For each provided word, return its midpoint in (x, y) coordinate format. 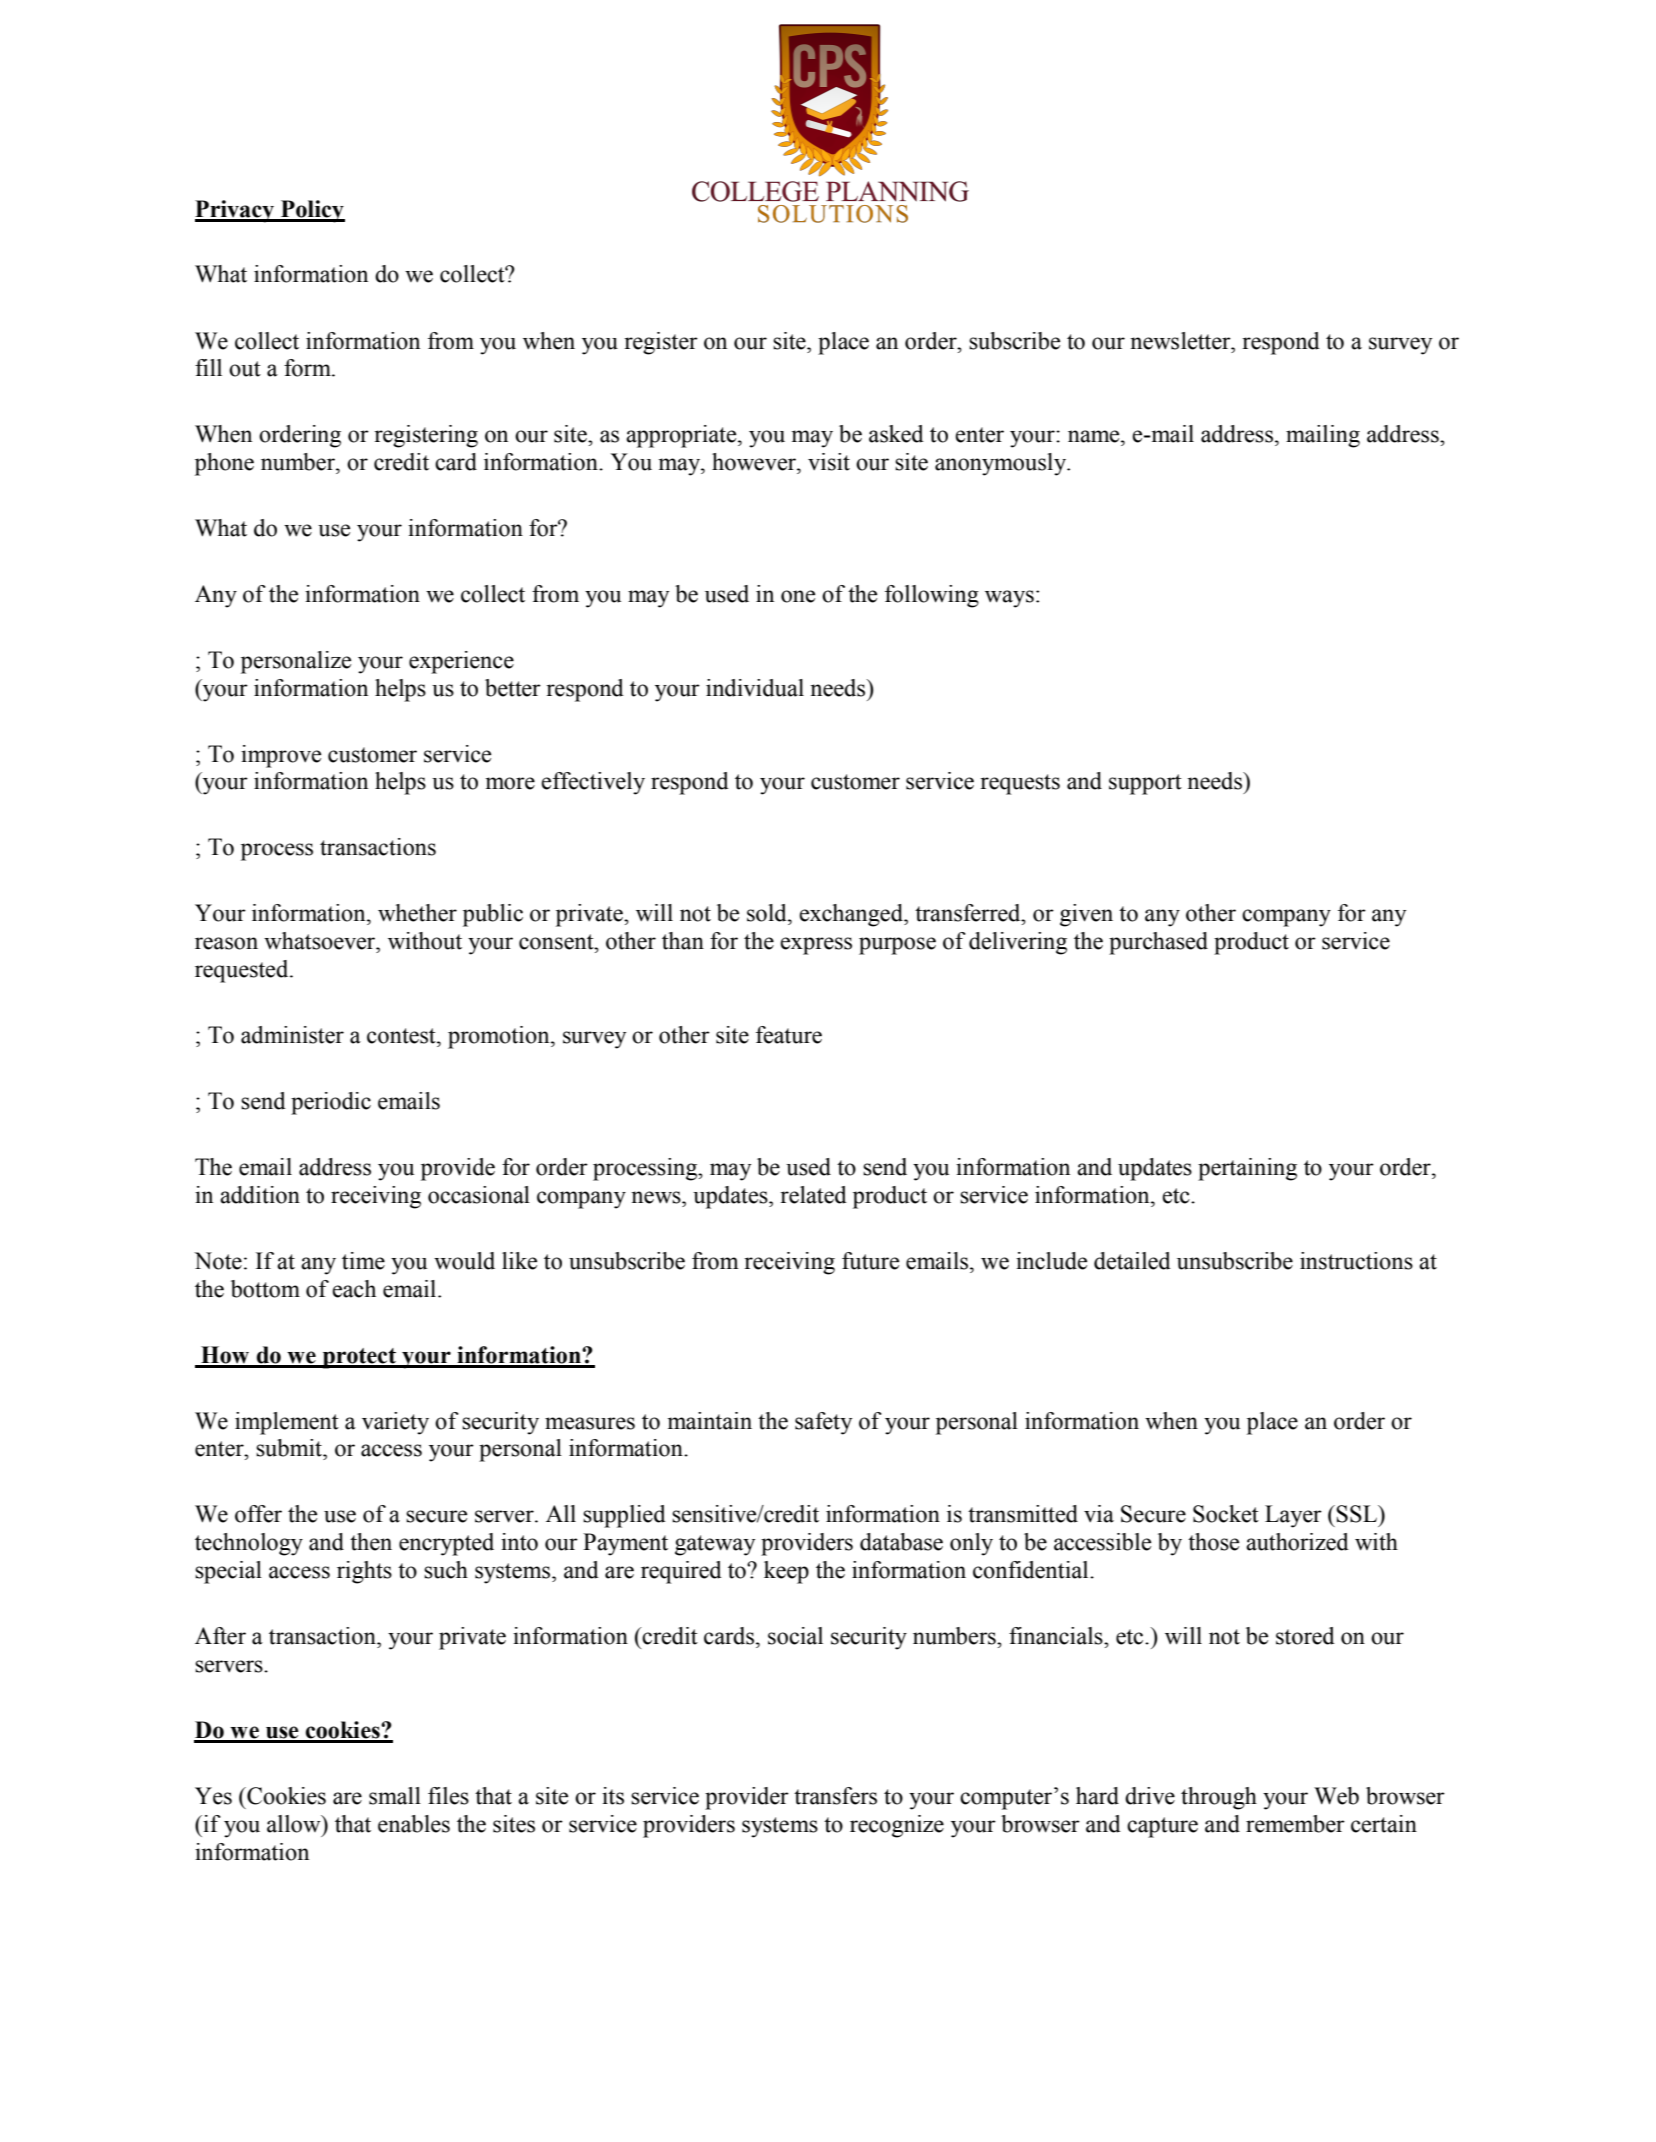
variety (395, 1423)
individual (755, 688)
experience (461, 662)
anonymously (1002, 464)
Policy (312, 211)
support (1145, 784)
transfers (835, 1796)
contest (402, 1036)
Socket (1226, 1514)
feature (789, 1035)
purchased (1158, 943)
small (395, 1796)
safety (823, 1423)
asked (896, 434)
